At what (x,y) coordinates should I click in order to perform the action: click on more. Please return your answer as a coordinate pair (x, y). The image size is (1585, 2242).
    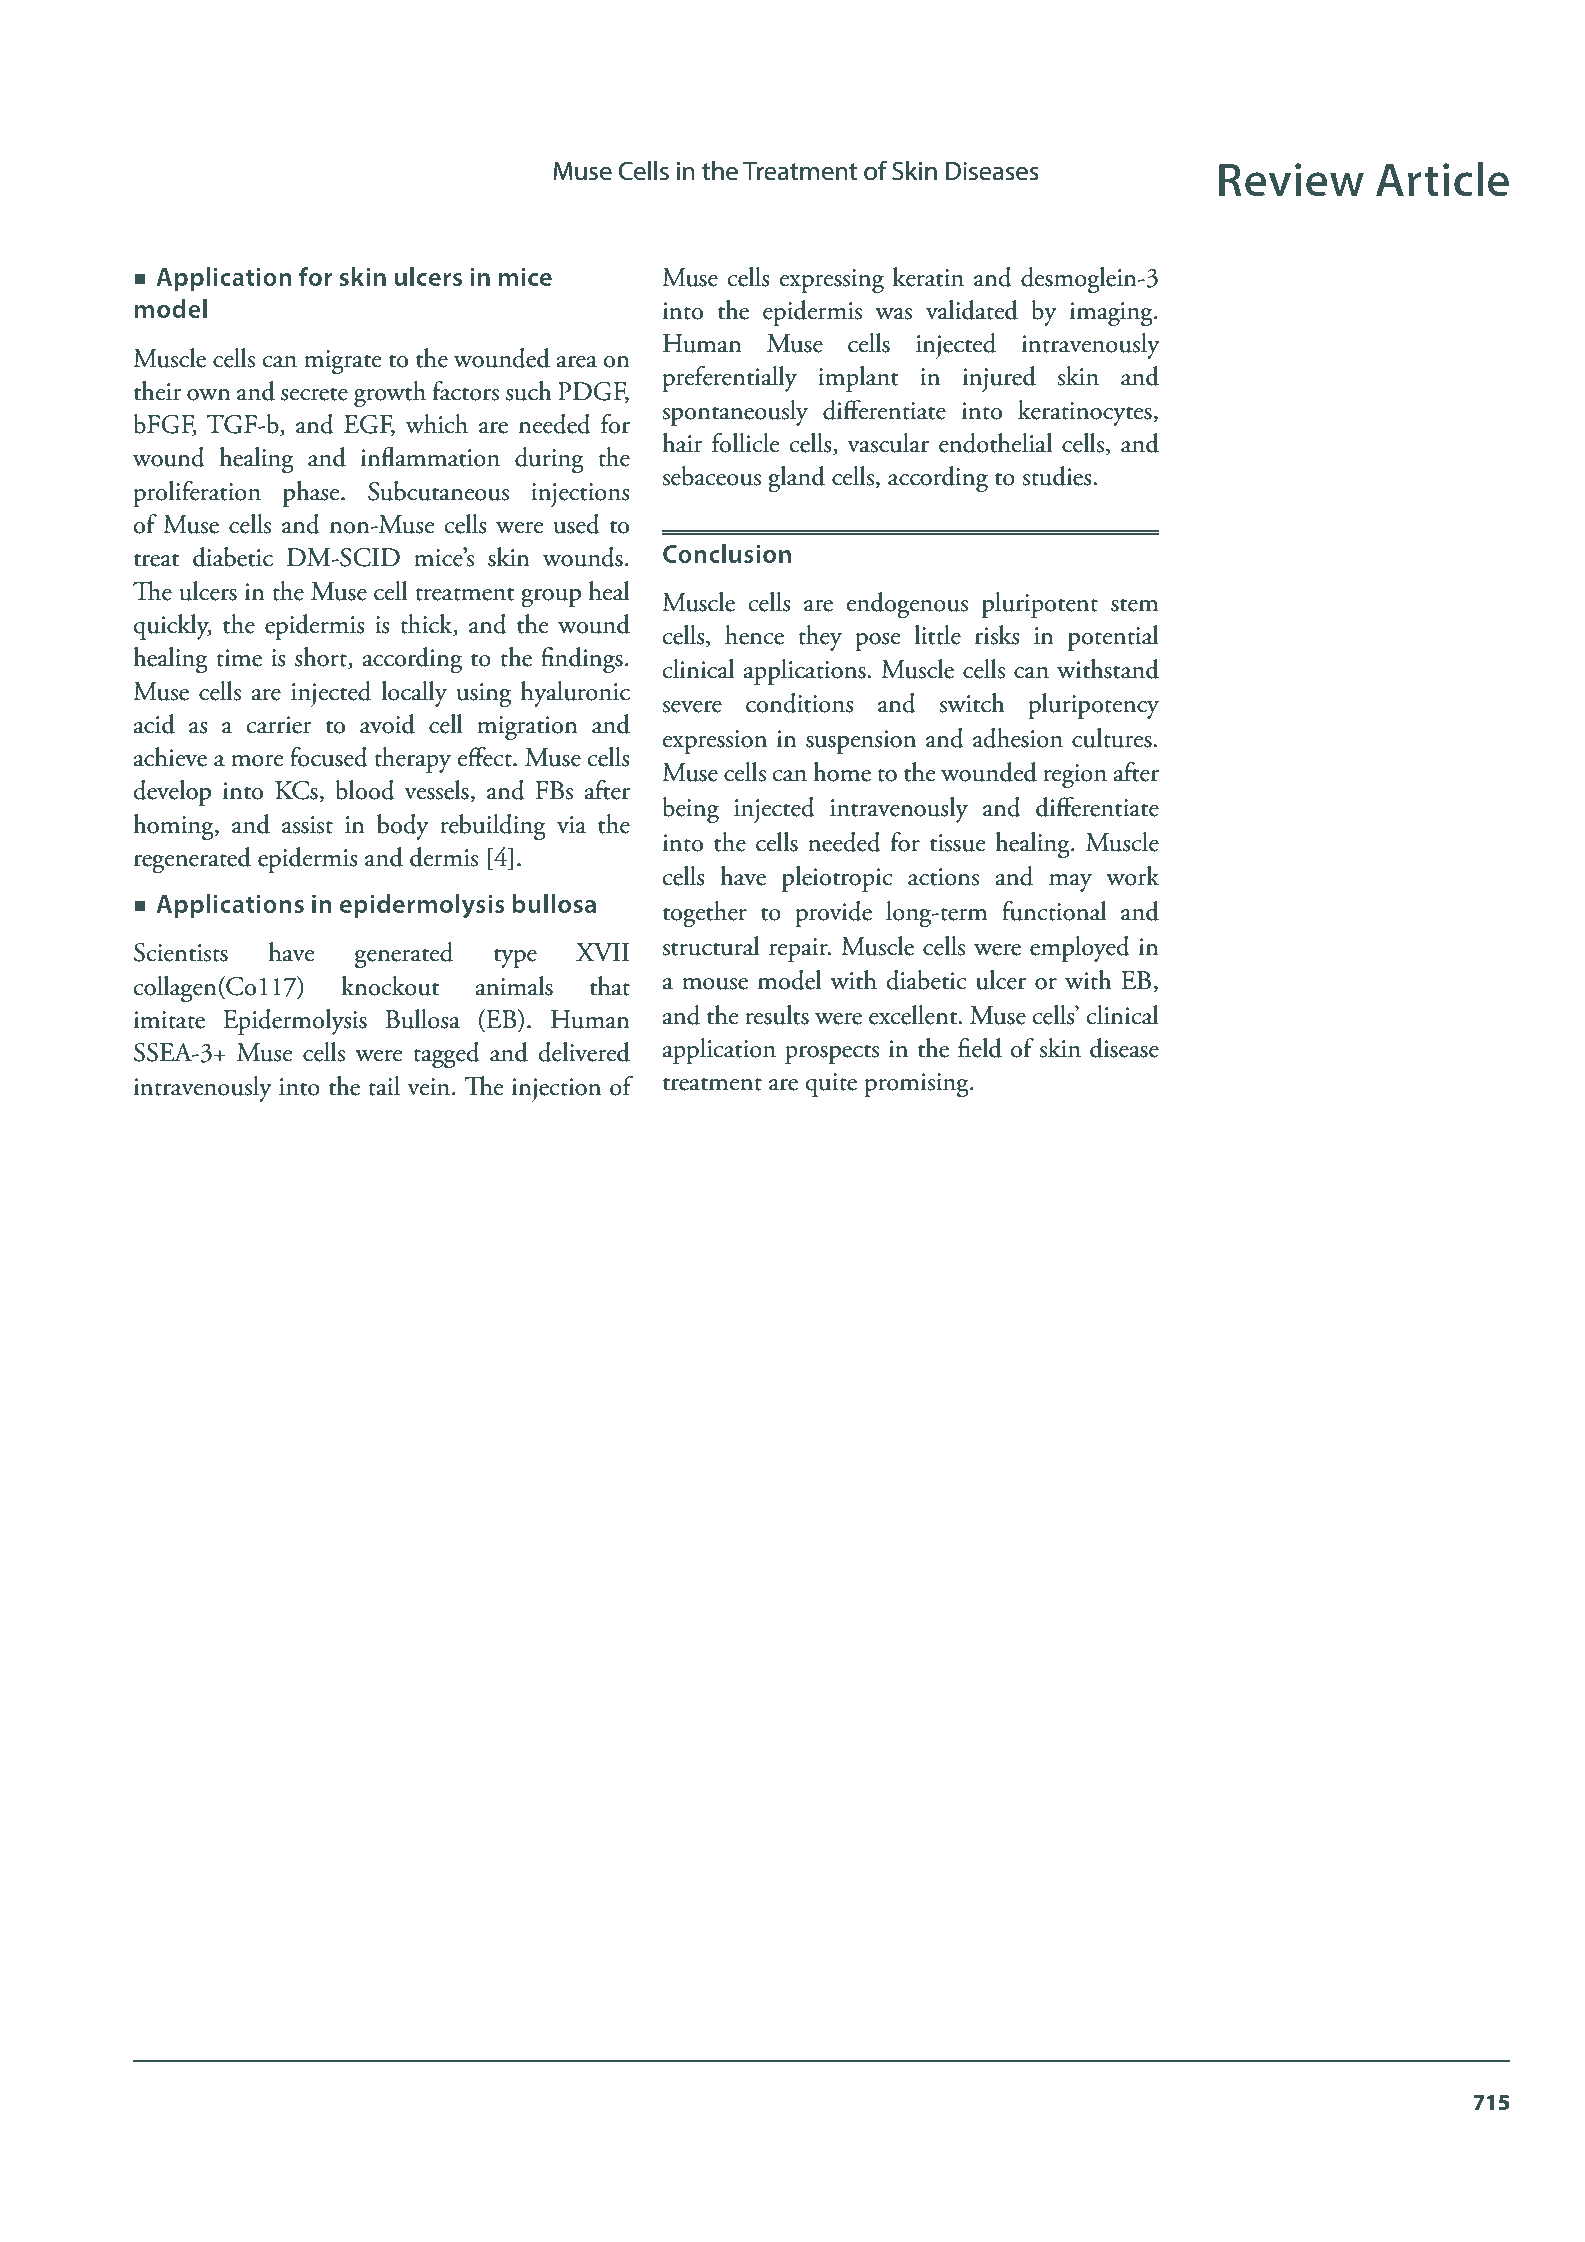
    Looking at the image, I should click on (257, 761).
